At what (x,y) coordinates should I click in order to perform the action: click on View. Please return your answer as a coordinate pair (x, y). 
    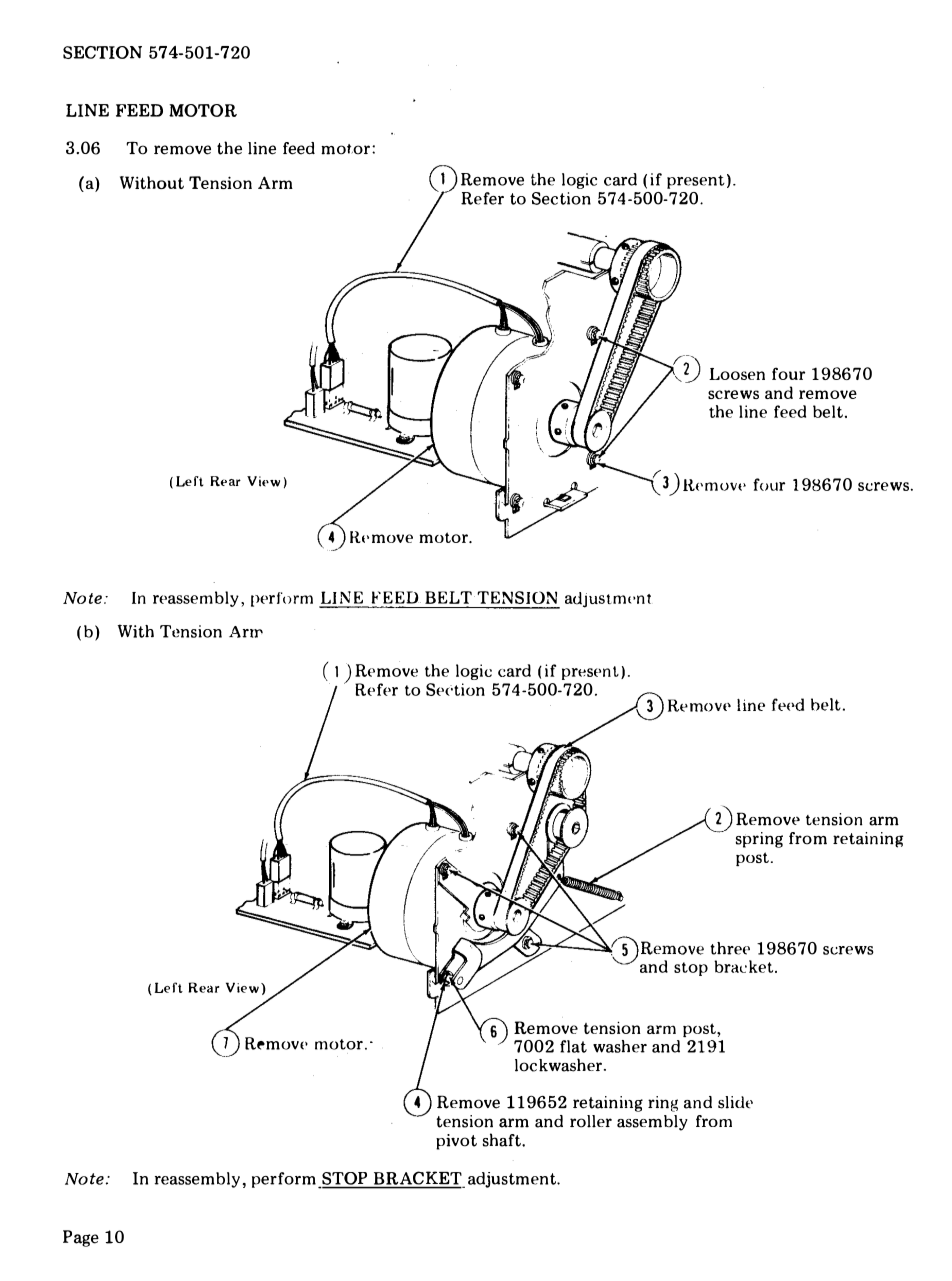
    Looking at the image, I should click on (242, 987).
